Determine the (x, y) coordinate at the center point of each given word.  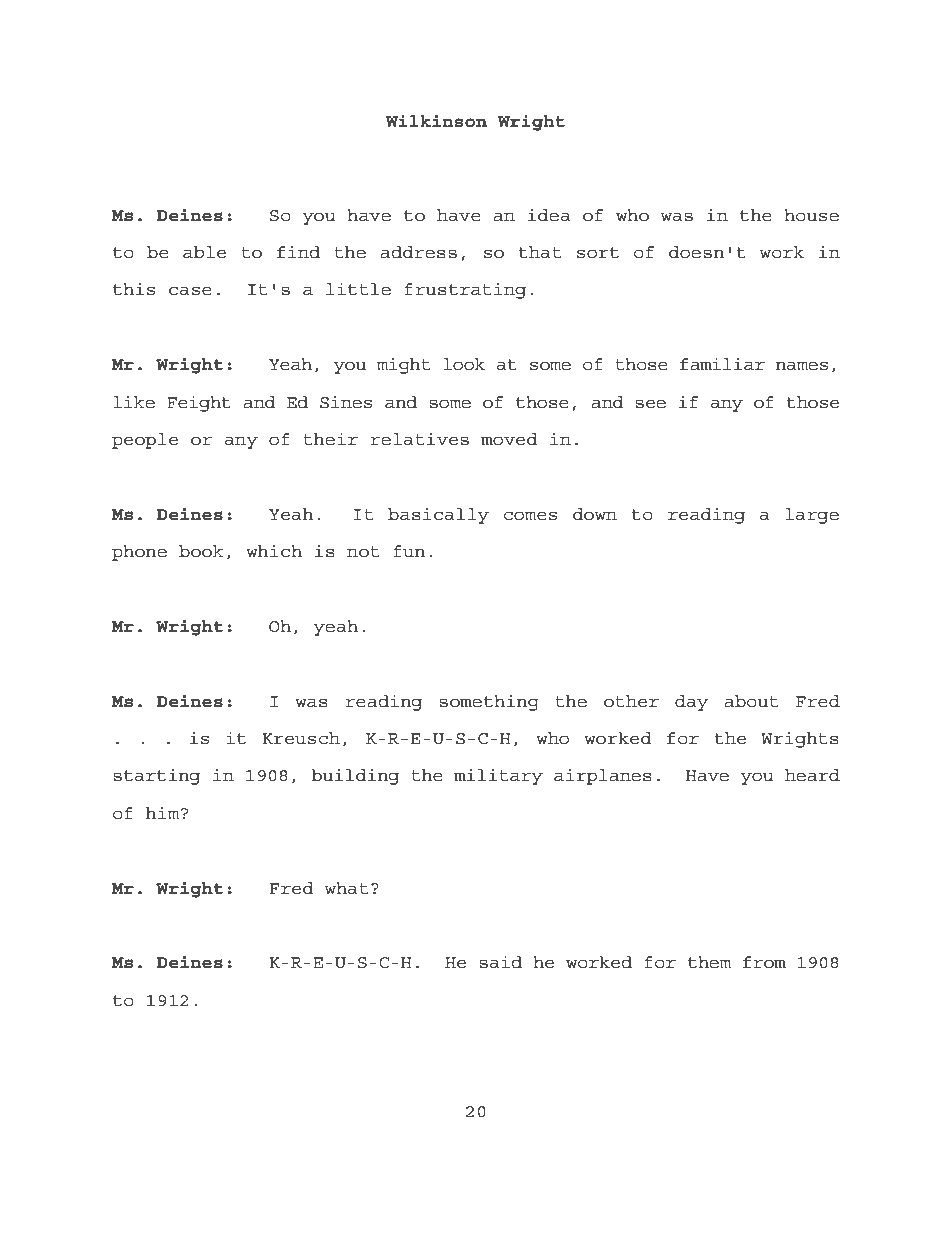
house (811, 215)
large (812, 516)
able (204, 252)
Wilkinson (436, 121)
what (346, 888)
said (500, 962)
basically (438, 515)
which (274, 550)
